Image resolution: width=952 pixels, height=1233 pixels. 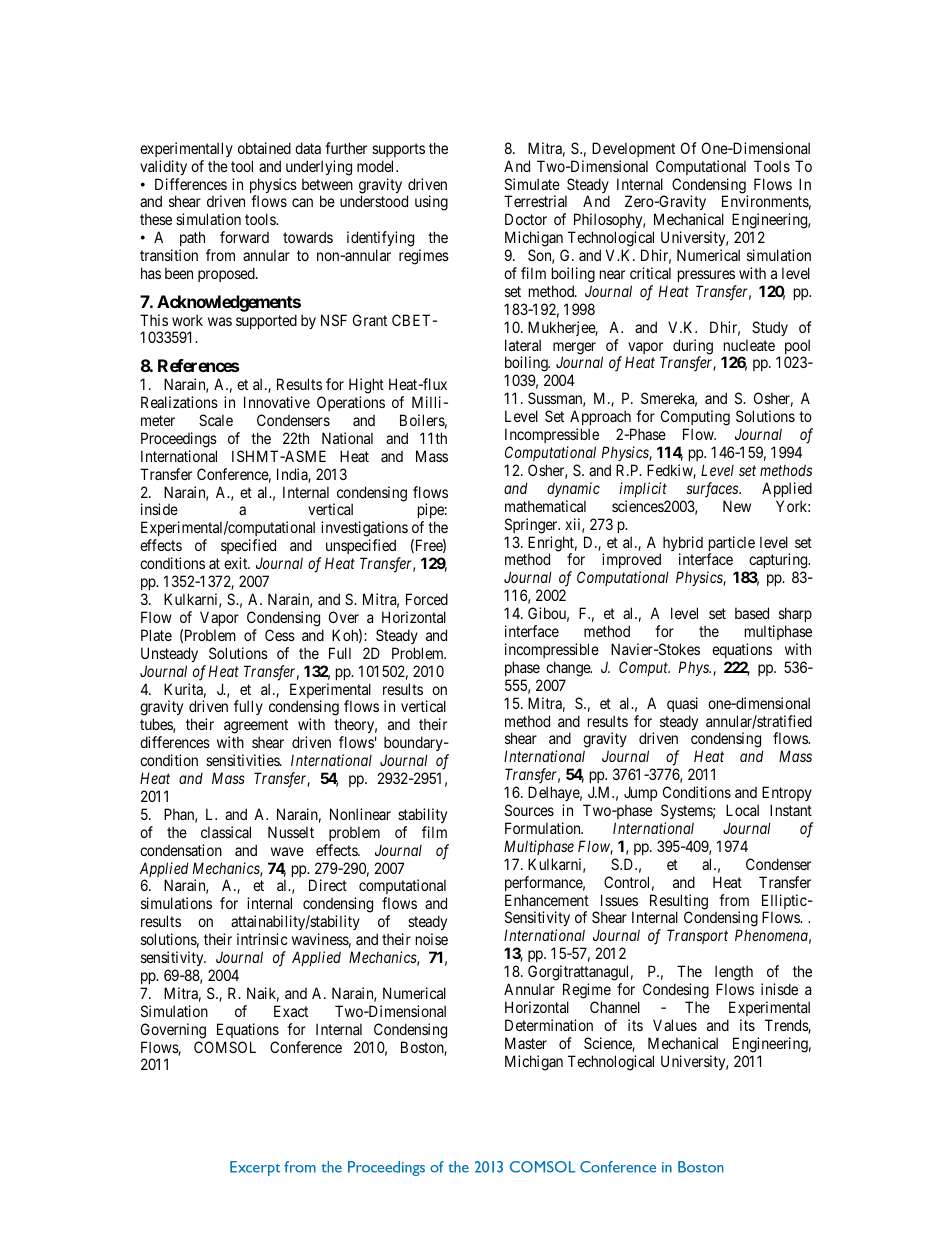 What do you see at coordinates (526, 1043) in the page?
I see `Master` at bounding box center [526, 1043].
